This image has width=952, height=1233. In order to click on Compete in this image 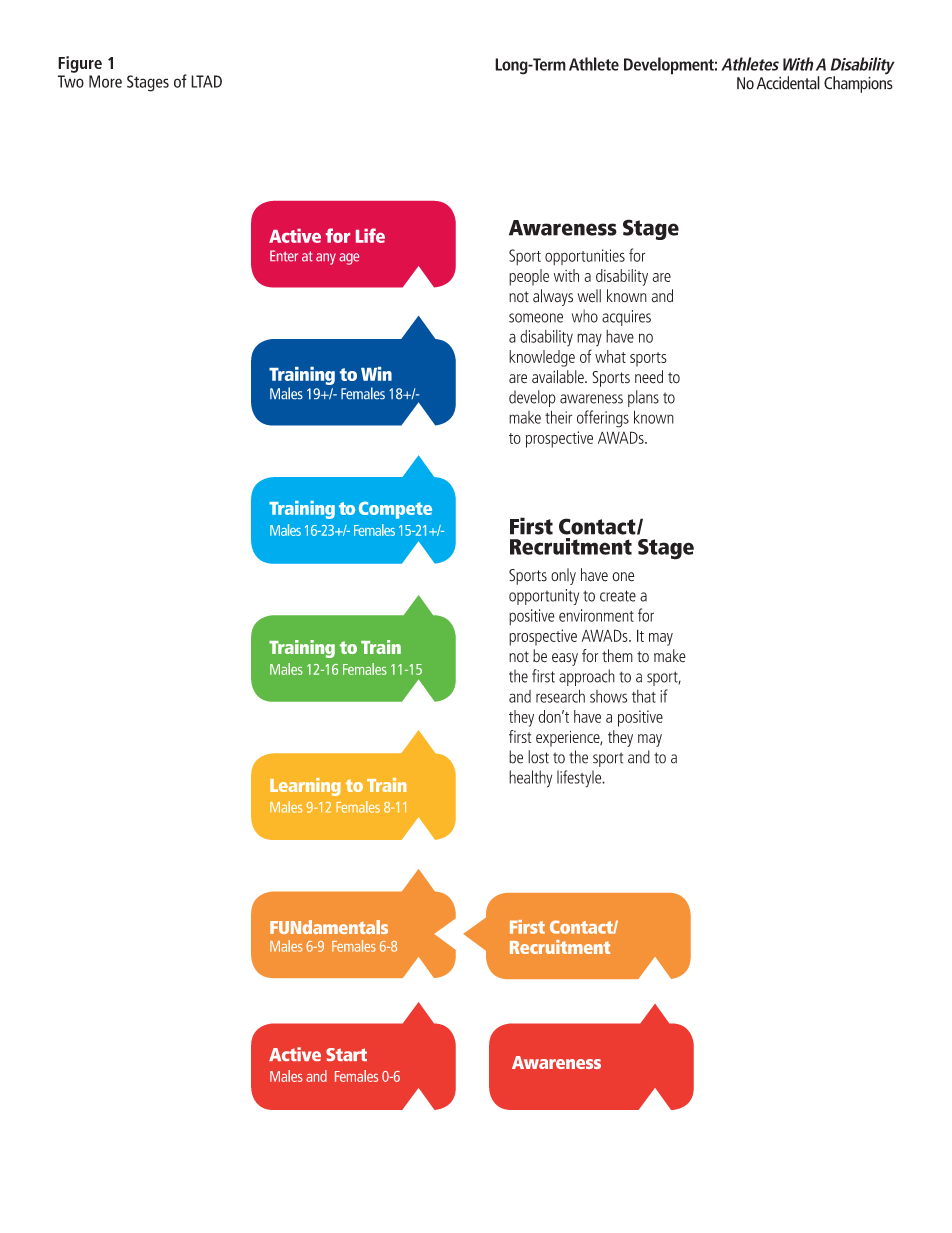, I will do `click(395, 510)`.
